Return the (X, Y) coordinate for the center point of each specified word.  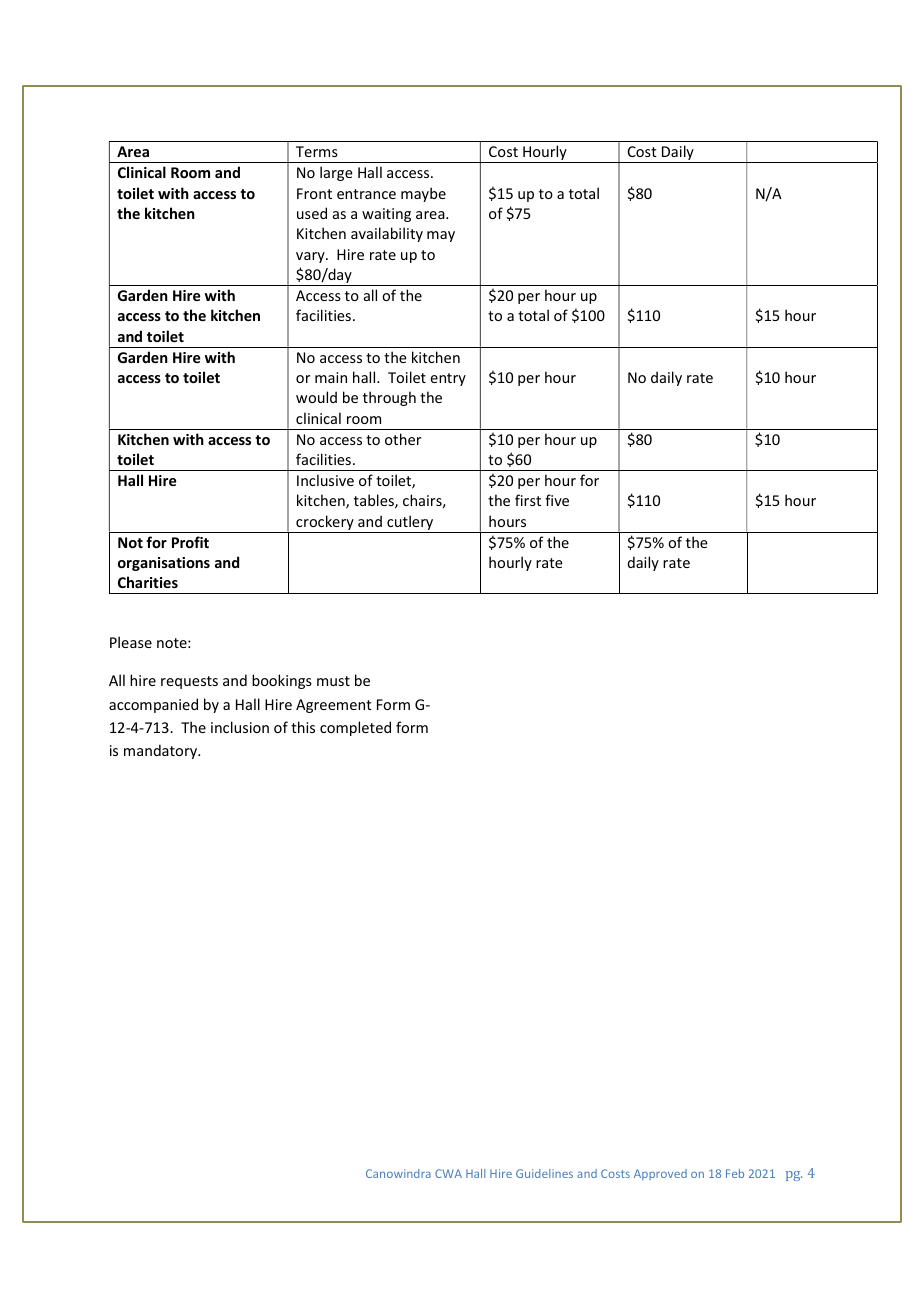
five (557, 500)
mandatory (162, 751)
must (333, 681)
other (403, 439)
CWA (448, 1173)
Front (314, 193)
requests (189, 682)
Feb (735, 1173)
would (316, 397)
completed (355, 728)
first (528, 500)
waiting (386, 215)
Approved (660, 1174)
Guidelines (544, 1173)
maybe (423, 194)
